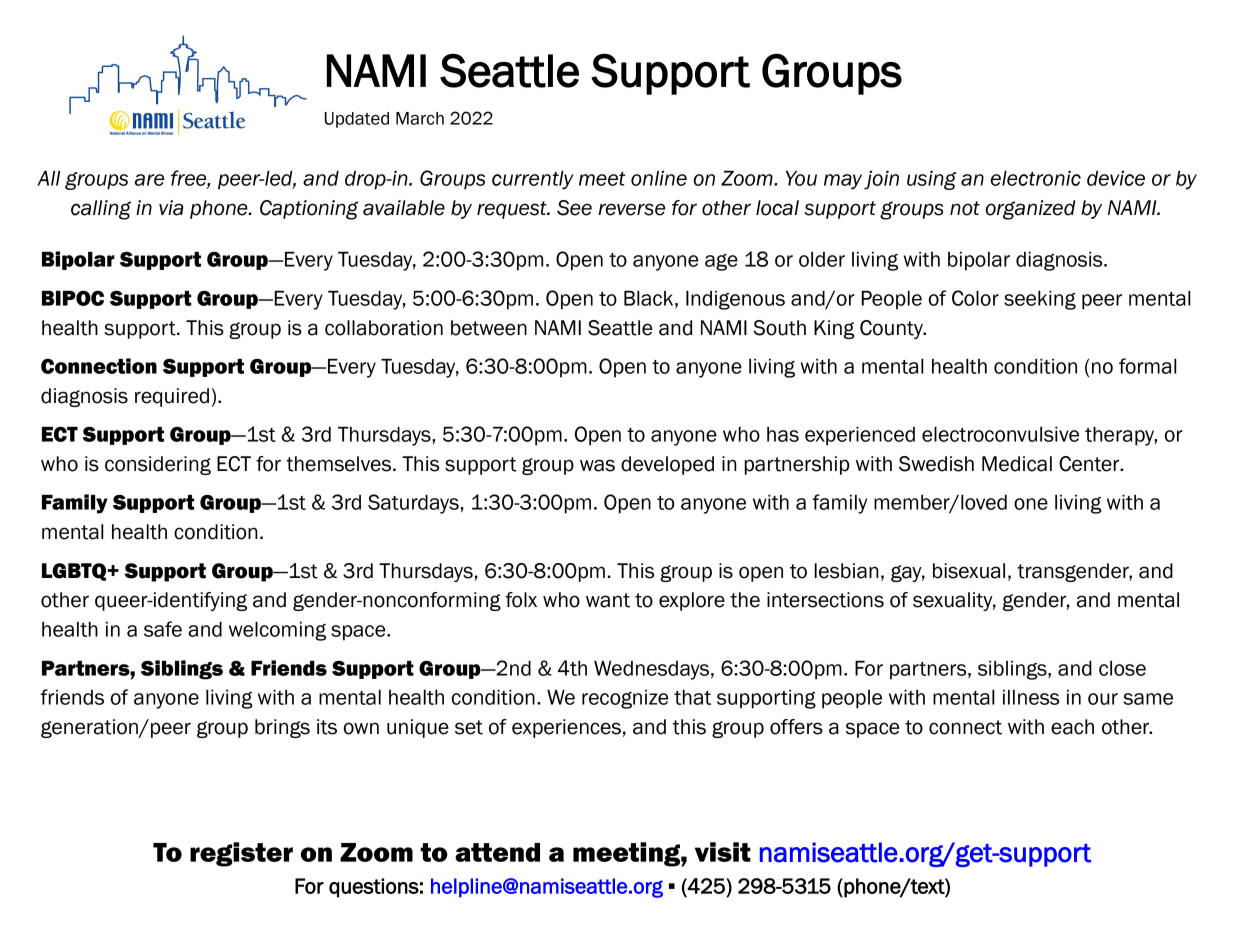 This page has width=1233, height=952. What do you see at coordinates (659, 178) in the page?
I see `online` at bounding box center [659, 178].
